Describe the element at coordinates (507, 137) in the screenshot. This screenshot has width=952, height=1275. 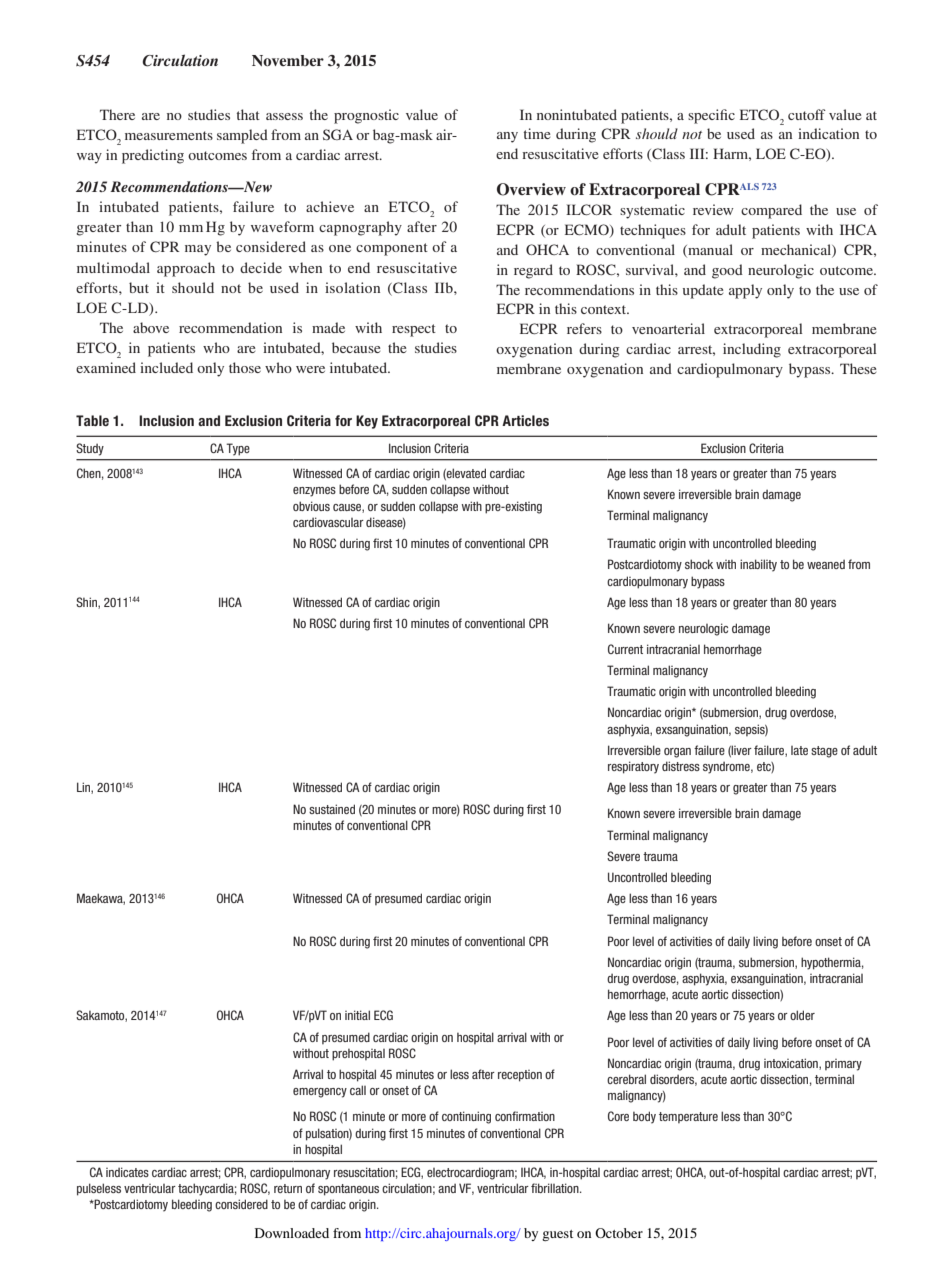
I see `any` at that location.
